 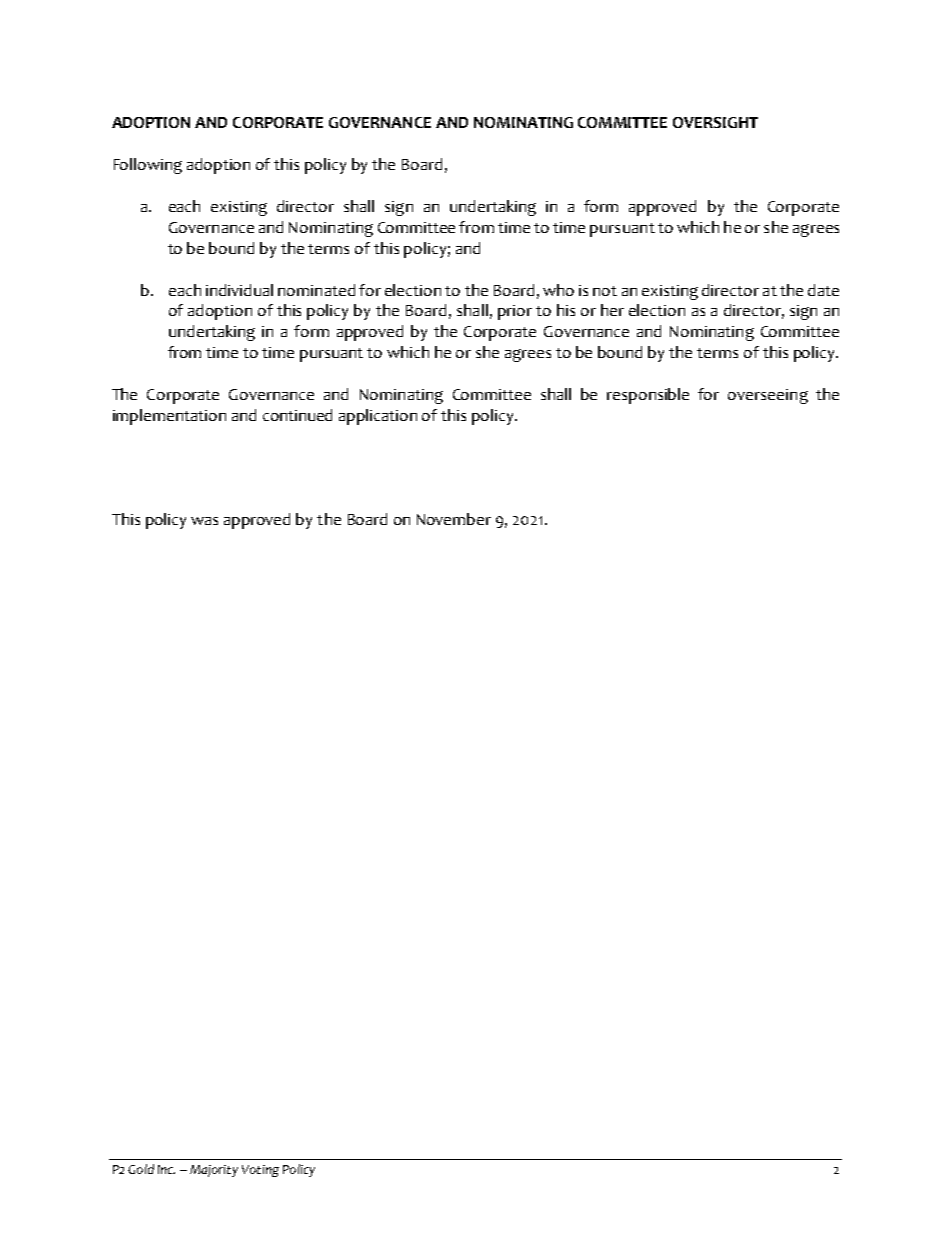 I want to click on responsible, so click(x=648, y=396).
